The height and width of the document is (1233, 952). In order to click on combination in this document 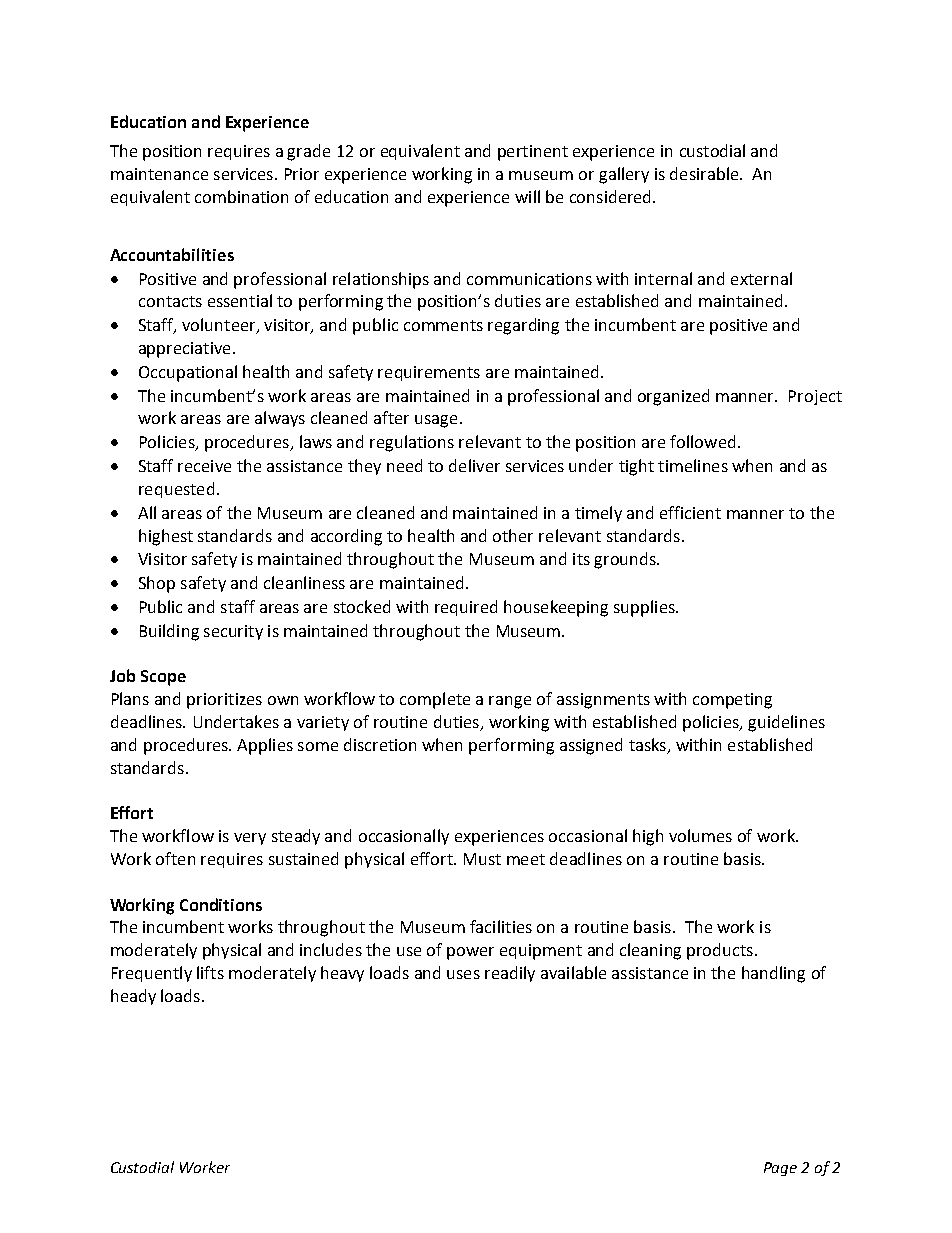, I will do `click(241, 196)`.
